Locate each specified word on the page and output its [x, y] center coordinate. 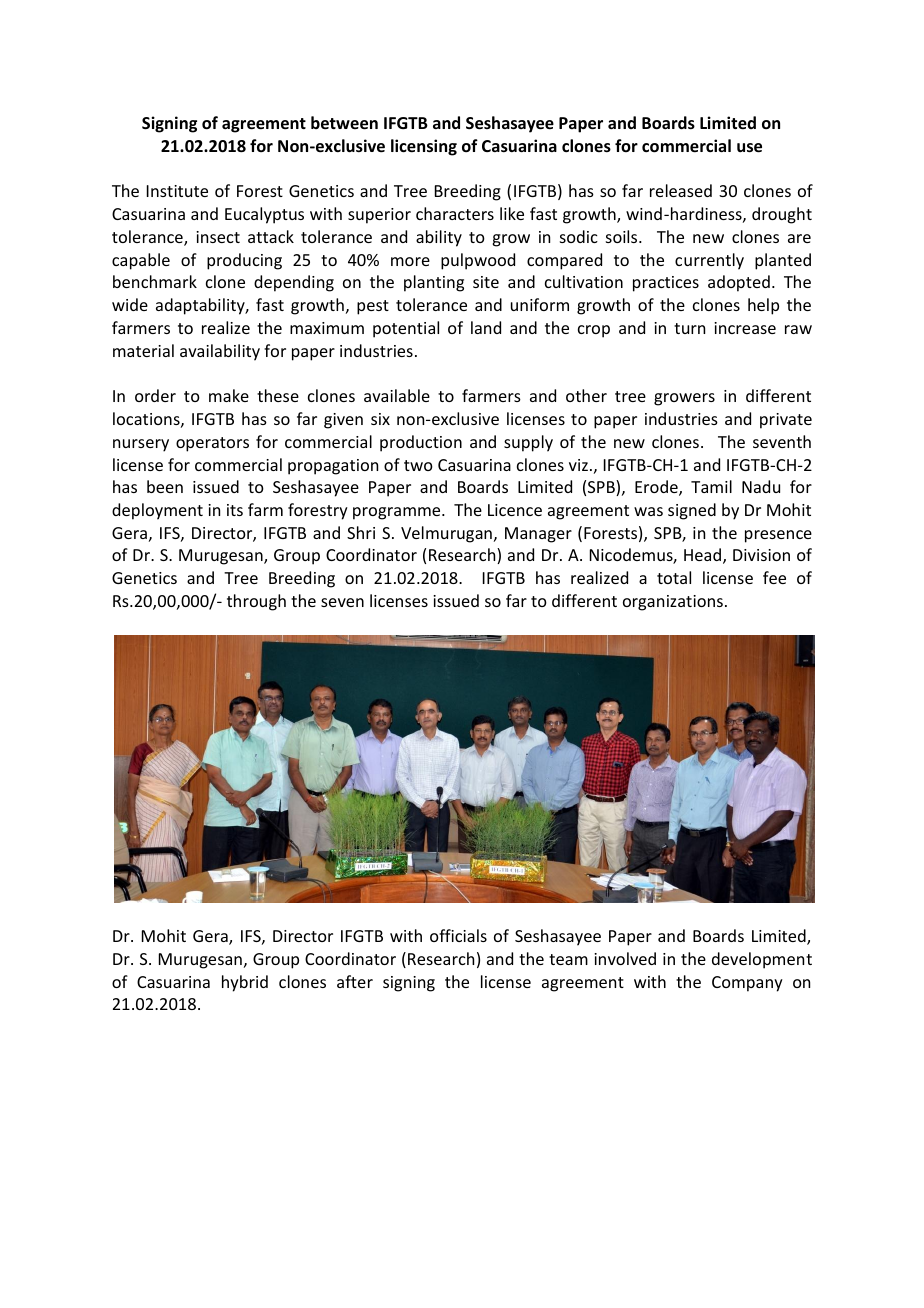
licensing [424, 147]
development [762, 960]
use [749, 148]
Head [704, 556]
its [235, 510]
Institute [177, 191]
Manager [538, 535]
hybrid [245, 983]
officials [458, 935]
